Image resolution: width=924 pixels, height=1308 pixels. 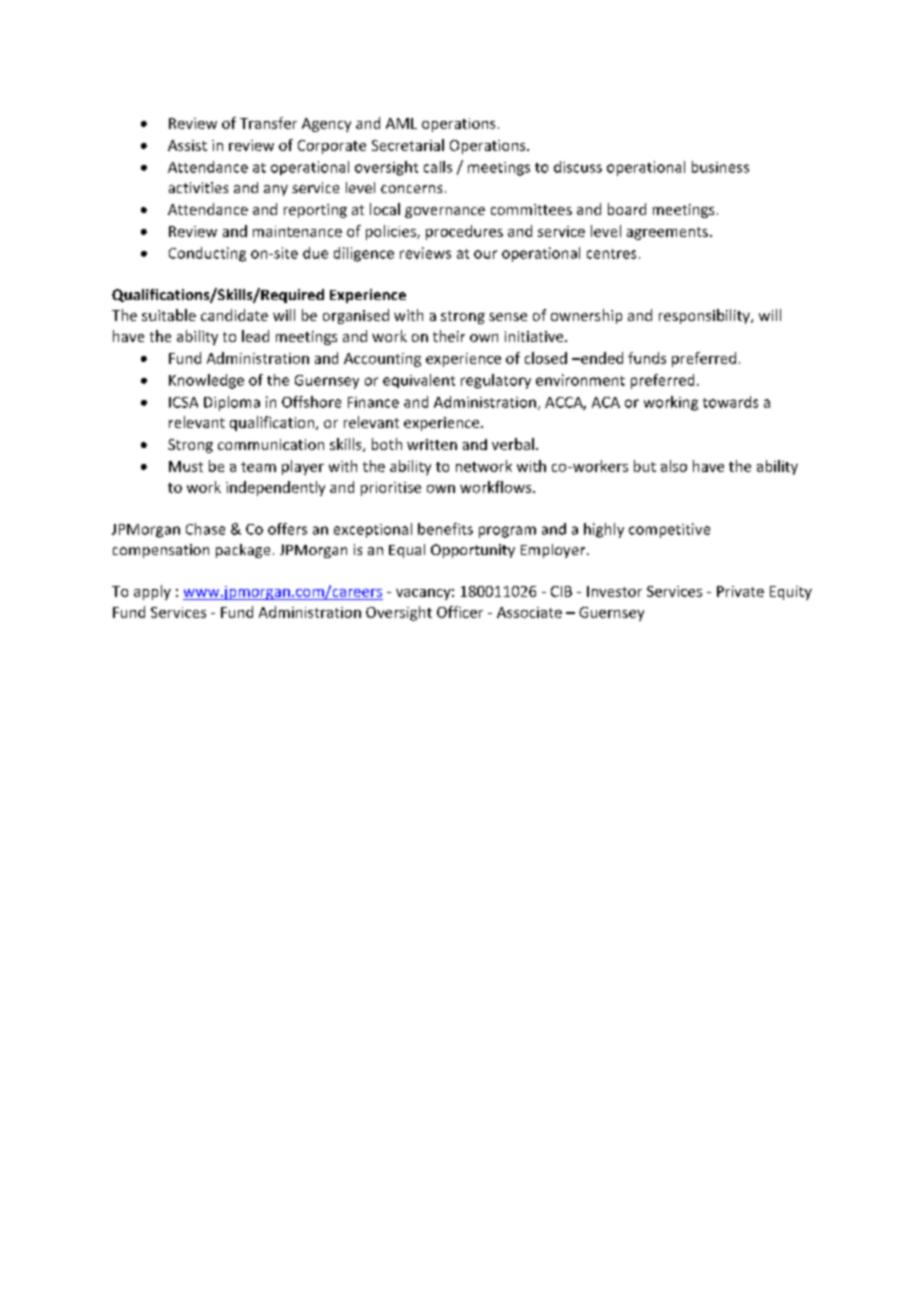 What do you see at coordinates (508, 317) in the page?
I see `sense` at bounding box center [508, 317].
